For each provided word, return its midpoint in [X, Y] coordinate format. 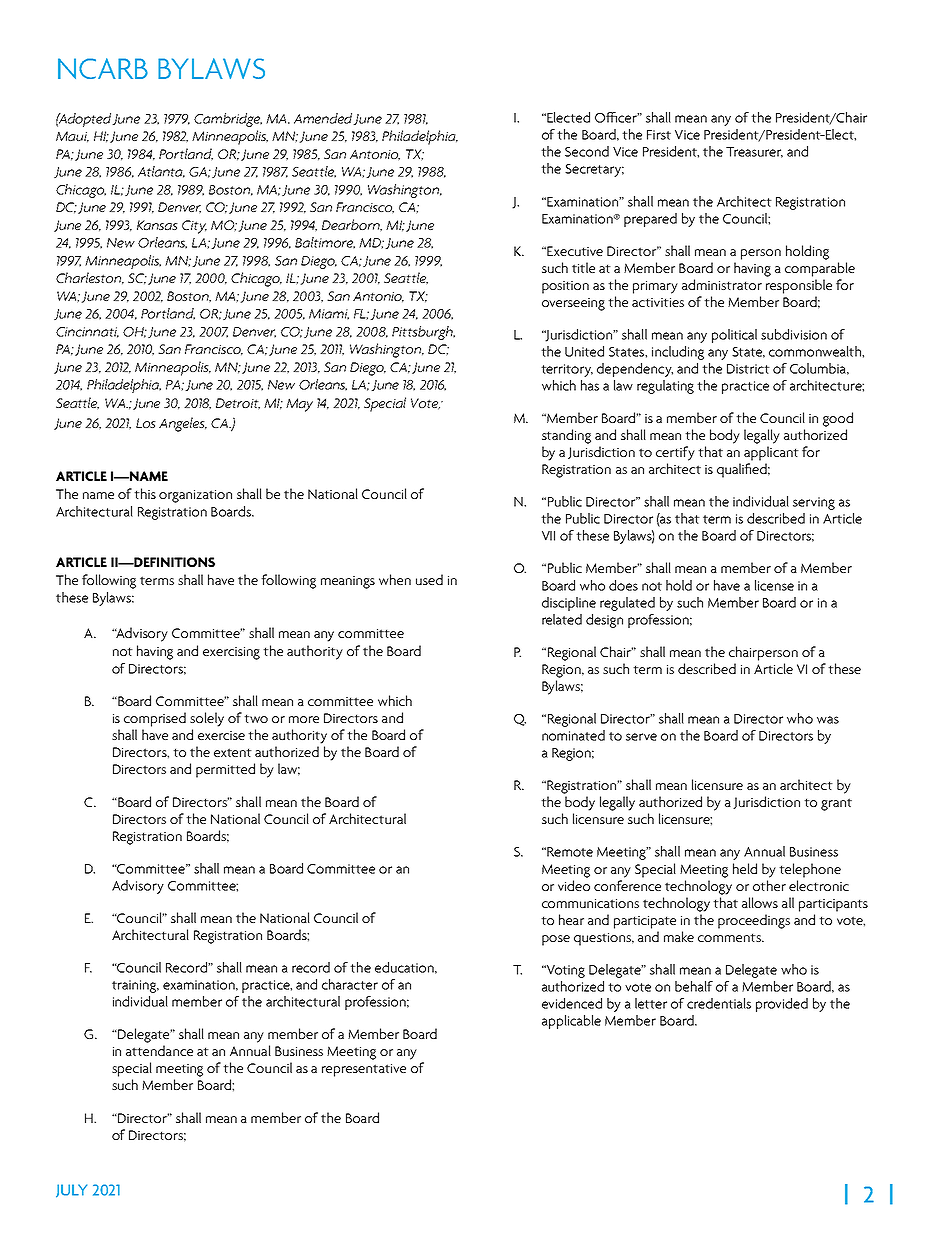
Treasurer [754, 152]
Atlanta [161, 172]
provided [782, 1005]
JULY [71, 1191]
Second [587, 151]
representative [364, 1070]
